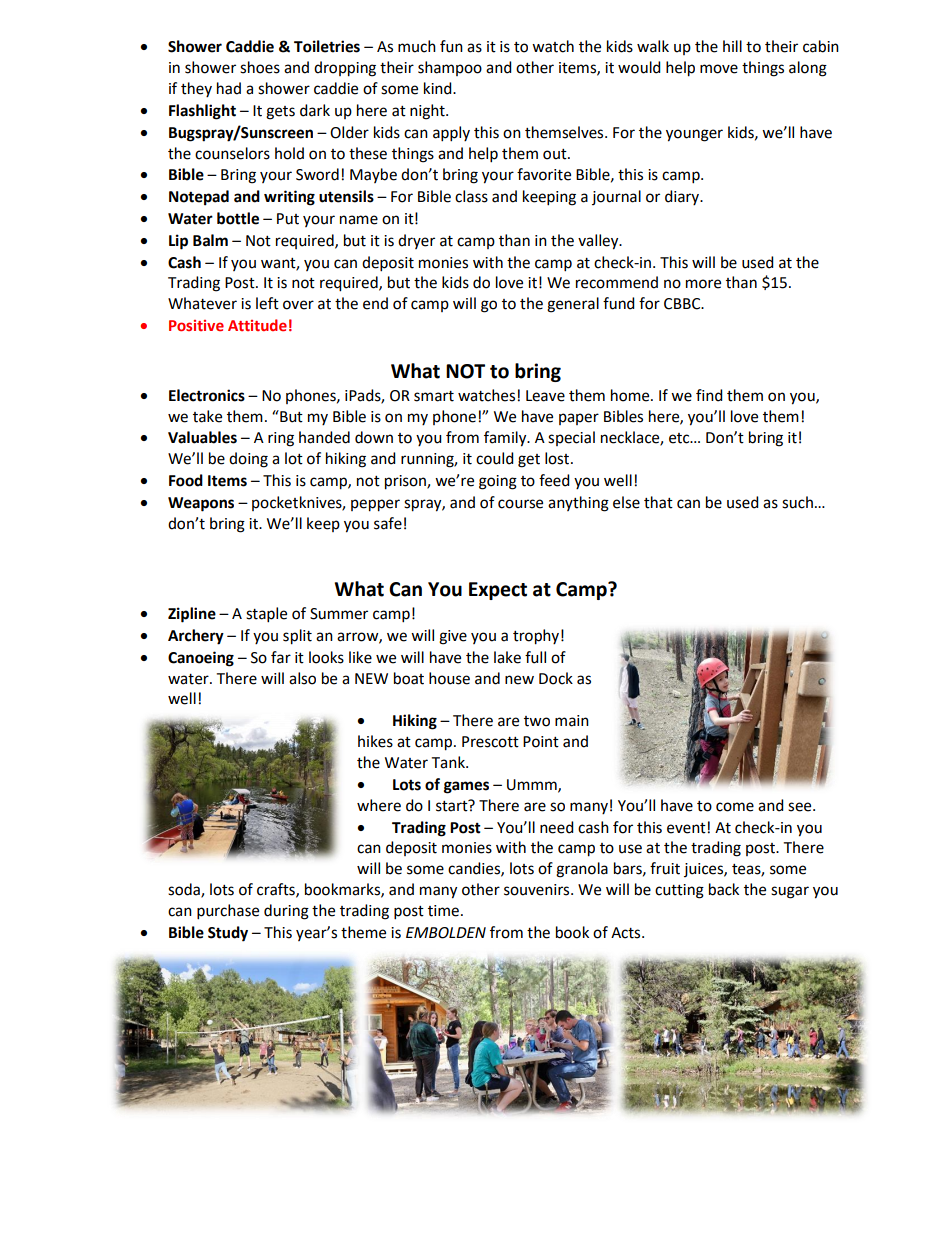 This document has width=952, height=1233. What do you see at coordinates (449, 678) in the document?
I see `house` at bounding box center [449, 678].
